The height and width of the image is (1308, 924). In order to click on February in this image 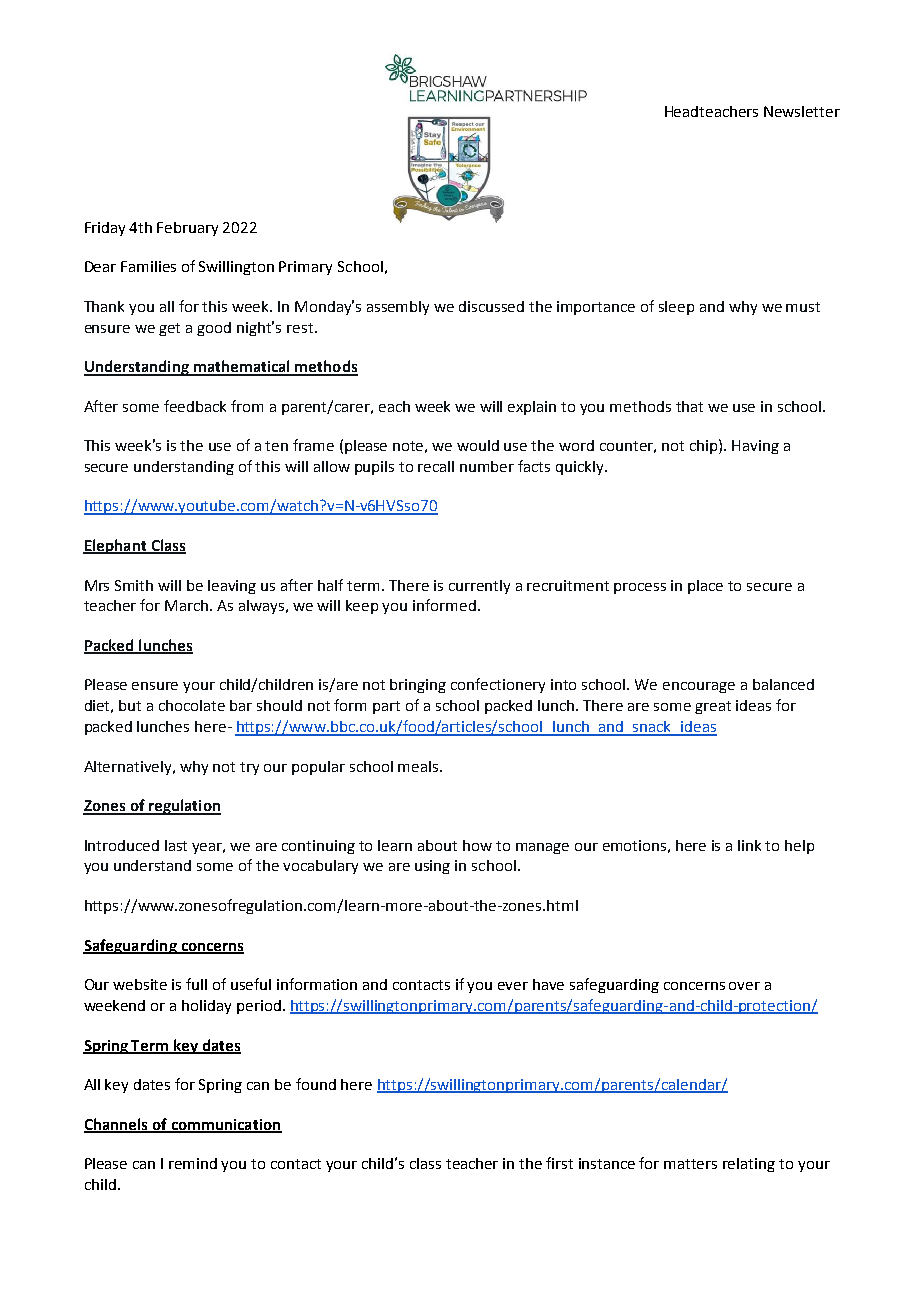, I will do `click(187, 229)`.
